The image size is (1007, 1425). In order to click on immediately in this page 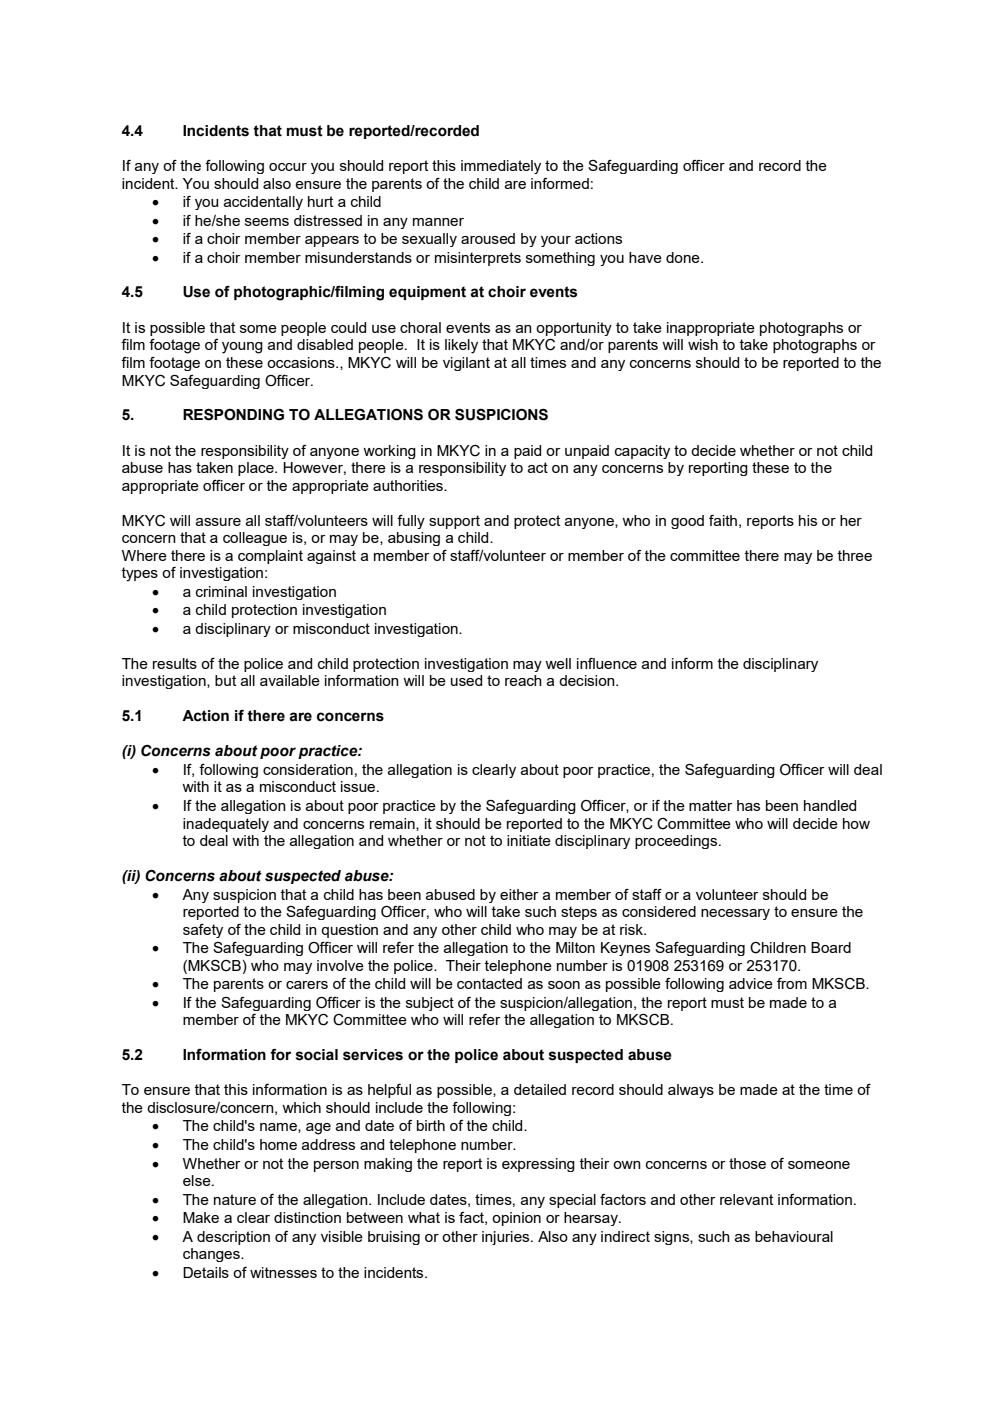, I will do `click(501, 167)`.
